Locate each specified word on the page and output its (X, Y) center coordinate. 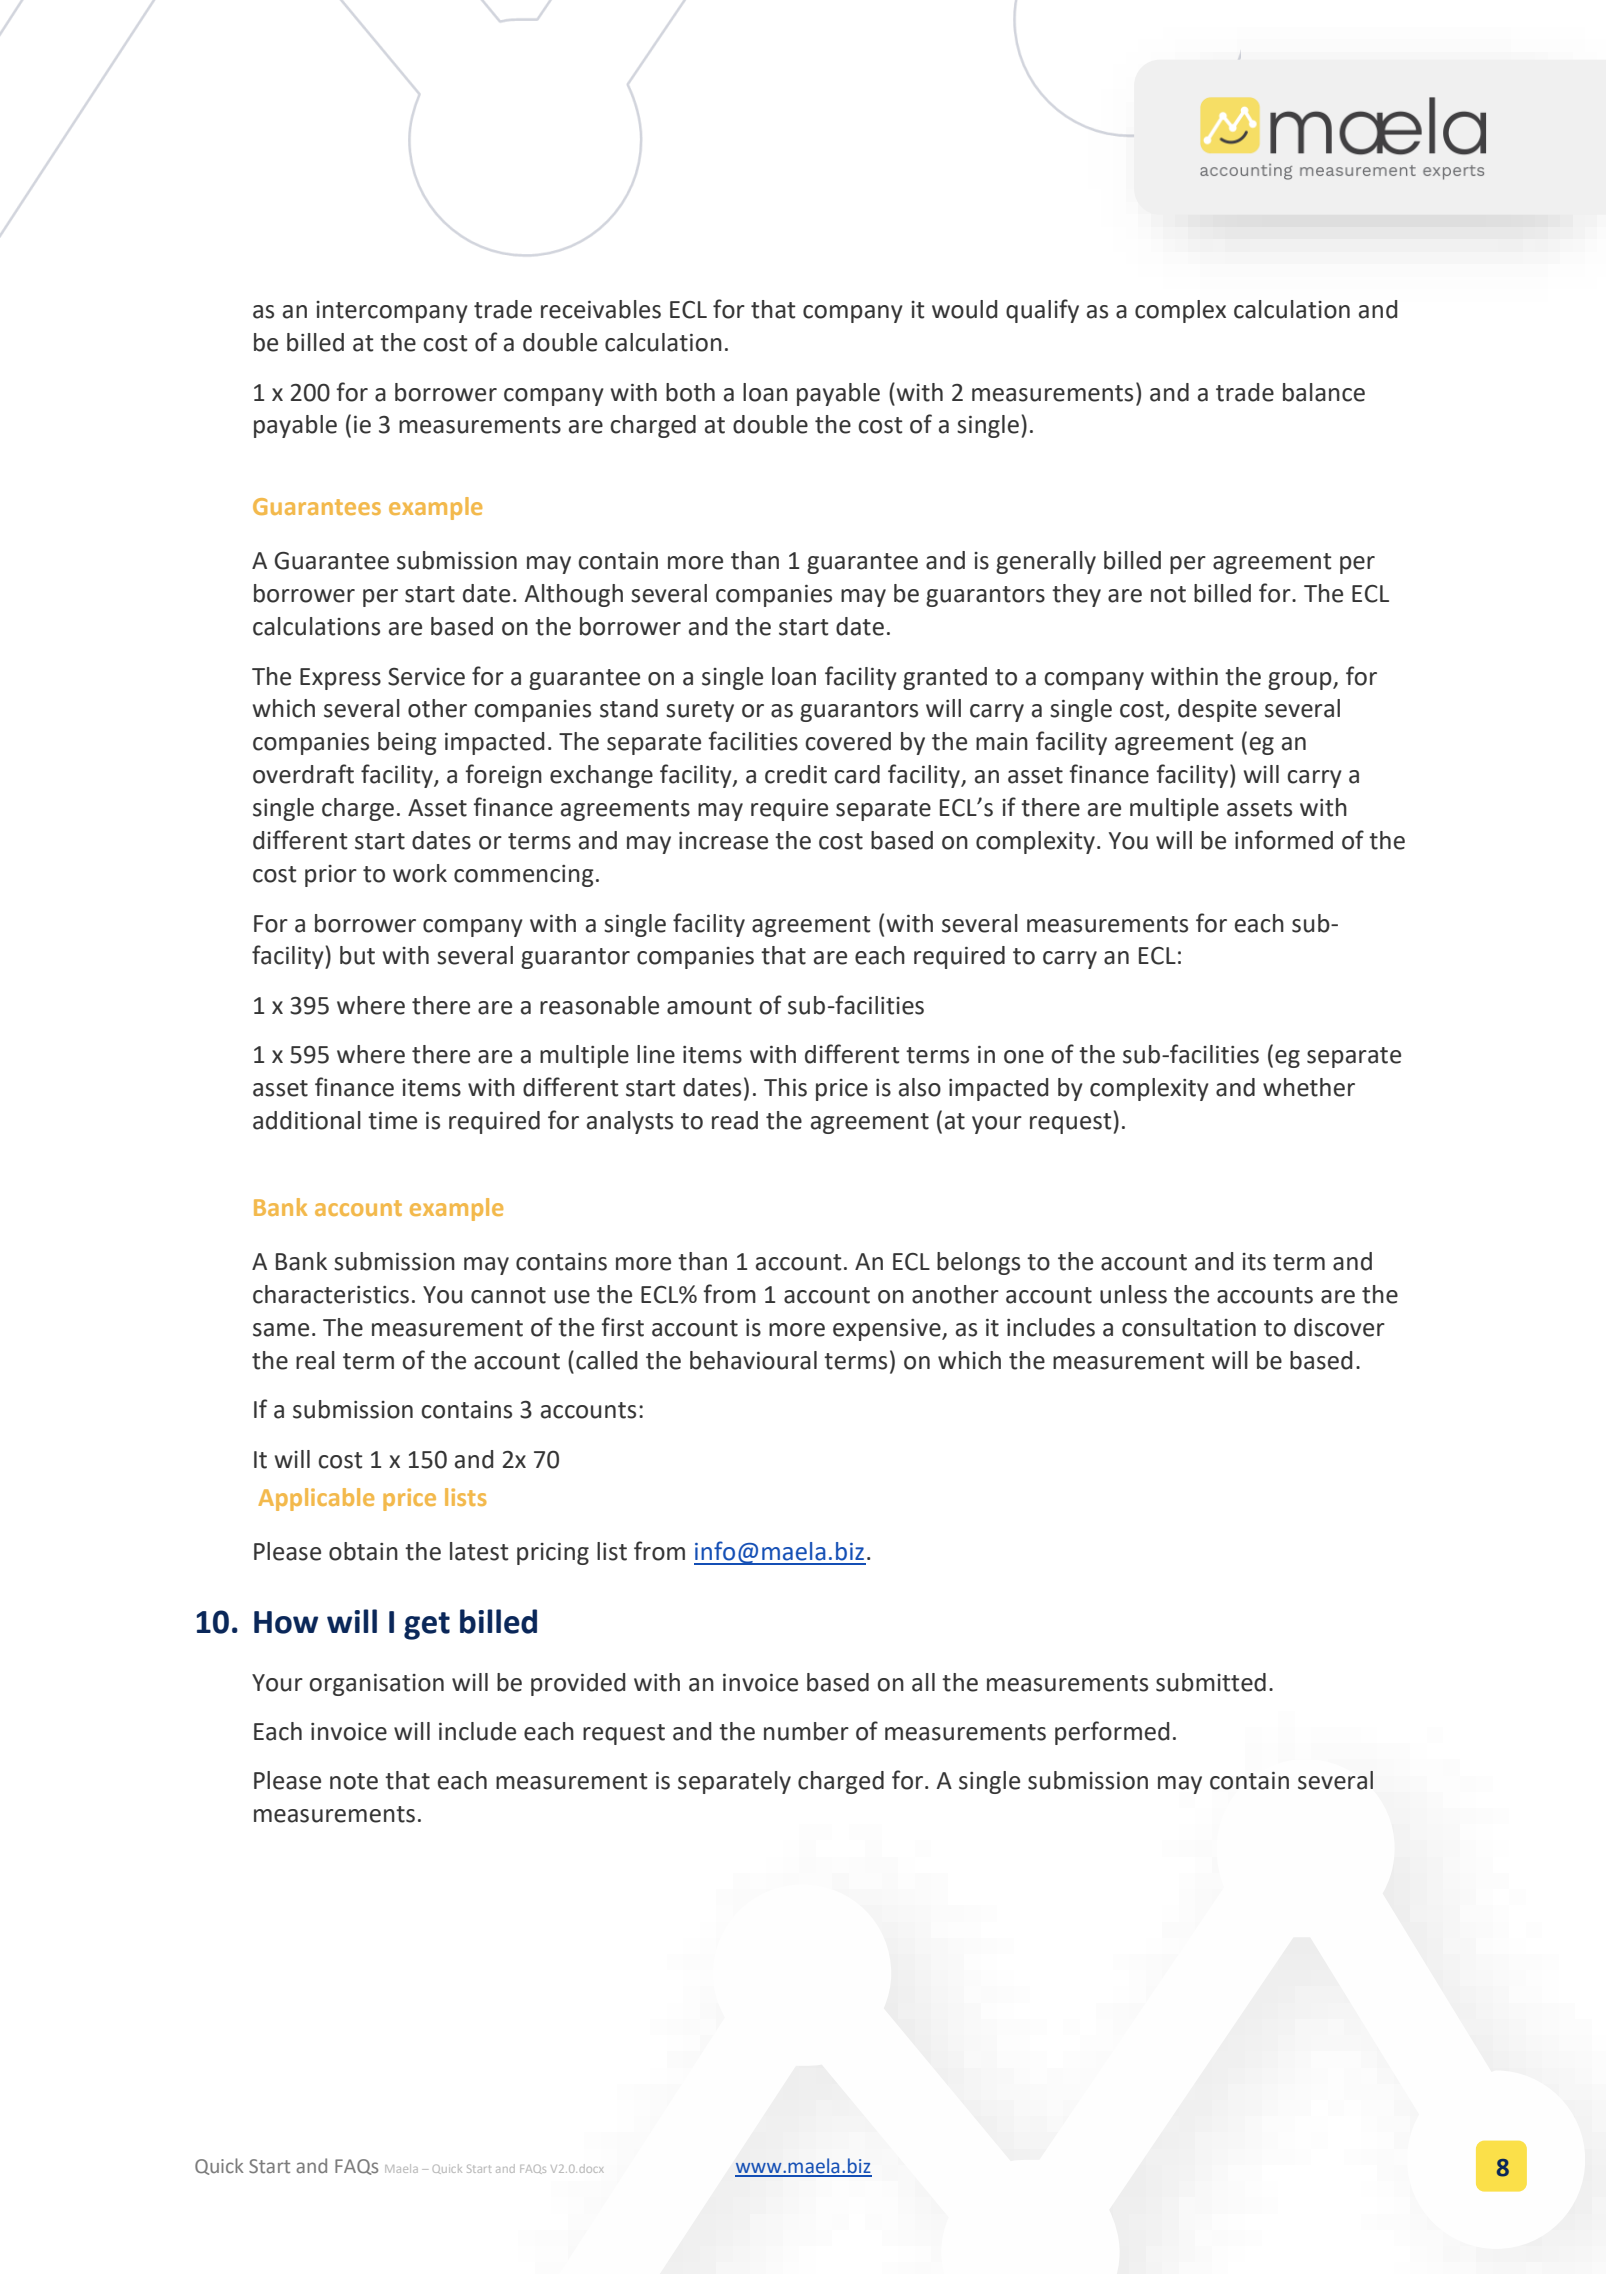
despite (1217, 710)
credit (796, 774)
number (806, 1731)
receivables (601, 309)
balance (1324, 392)
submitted (1211, 1682)
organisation (376, 1685)
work (420, 873)
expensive (888, 1330)
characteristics (331, 1294)
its (1254, 1262)
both (690, 392)
